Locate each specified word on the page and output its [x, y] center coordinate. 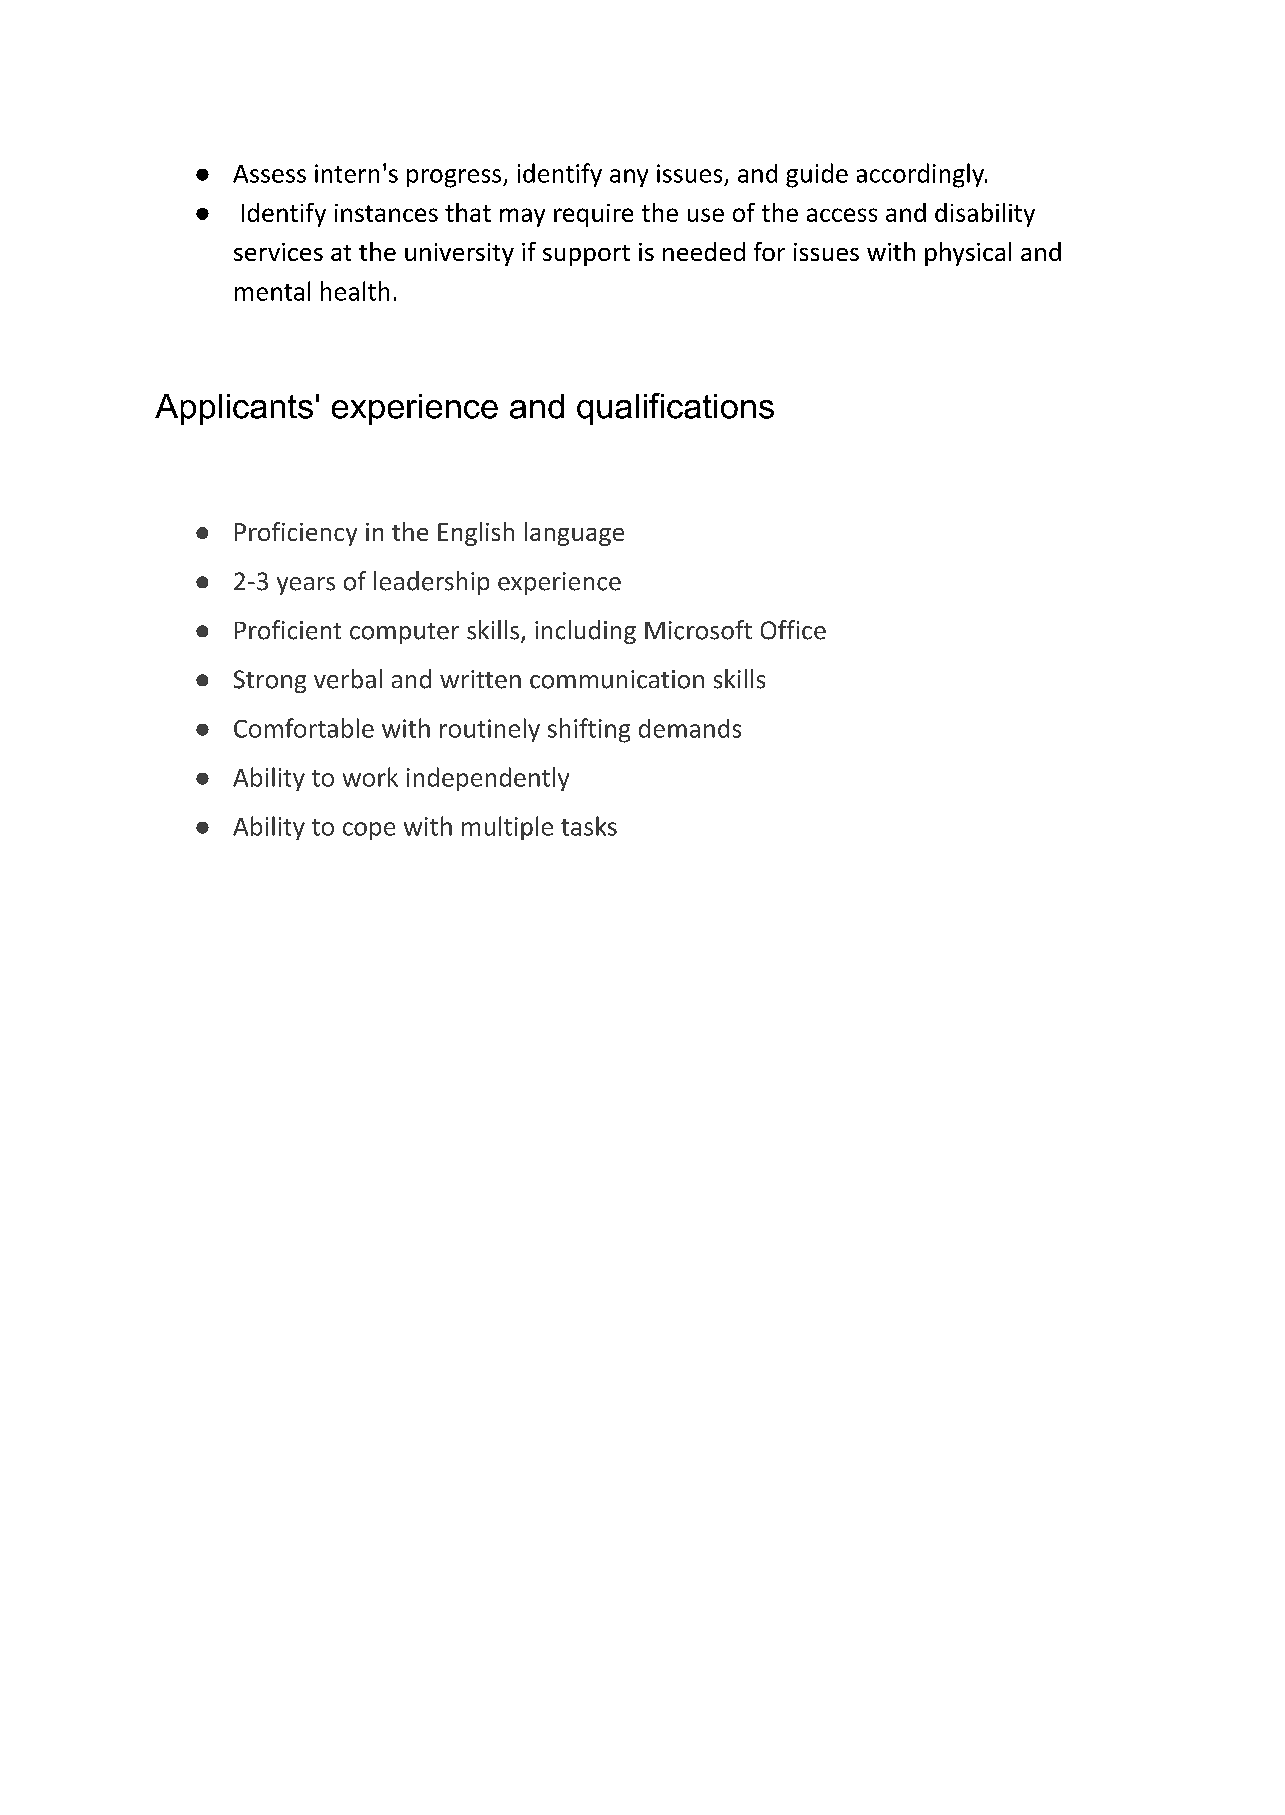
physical [968, 254]
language [574, 534]
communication [617, 679]
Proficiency [296, 534]
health [355, 291]
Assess [269, 174]
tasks [589, 826]
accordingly [921, 175]
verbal [348, 679]
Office [793, 630]
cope [369, 831]
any [629, 178]
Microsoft [698, 630]
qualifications [675, 409]
